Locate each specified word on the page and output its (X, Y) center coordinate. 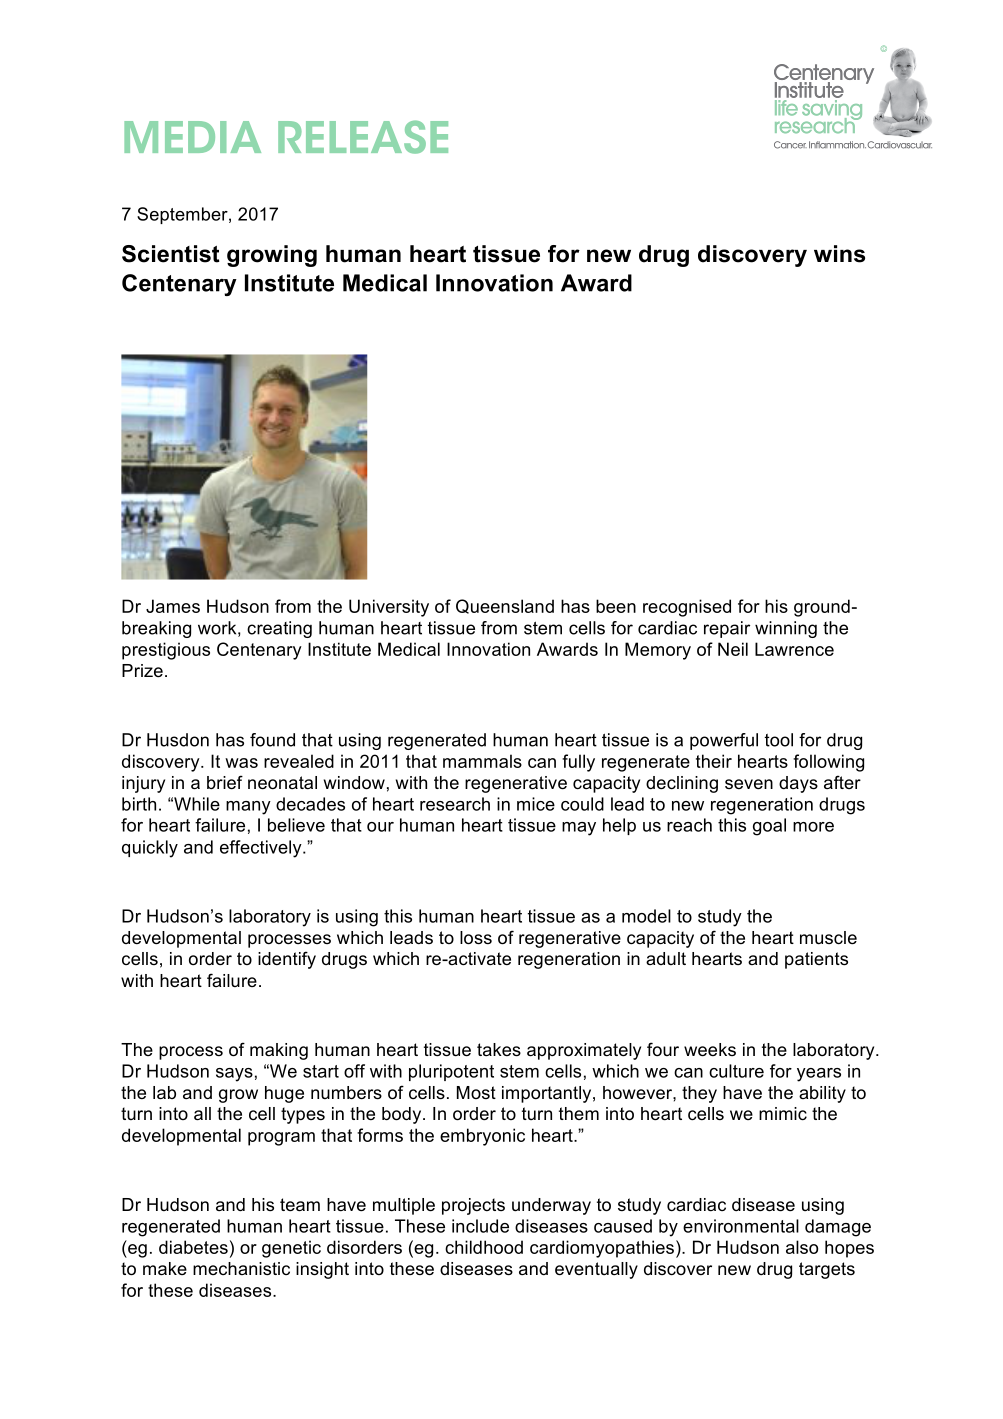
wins (839, 254)
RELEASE (363, 137)
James (173, 606)
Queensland (505, 606)
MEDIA (192, 137)
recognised (687, 608)
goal (769, 827)
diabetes (193, 1247)
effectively (262, 849)
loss (476, 938)
